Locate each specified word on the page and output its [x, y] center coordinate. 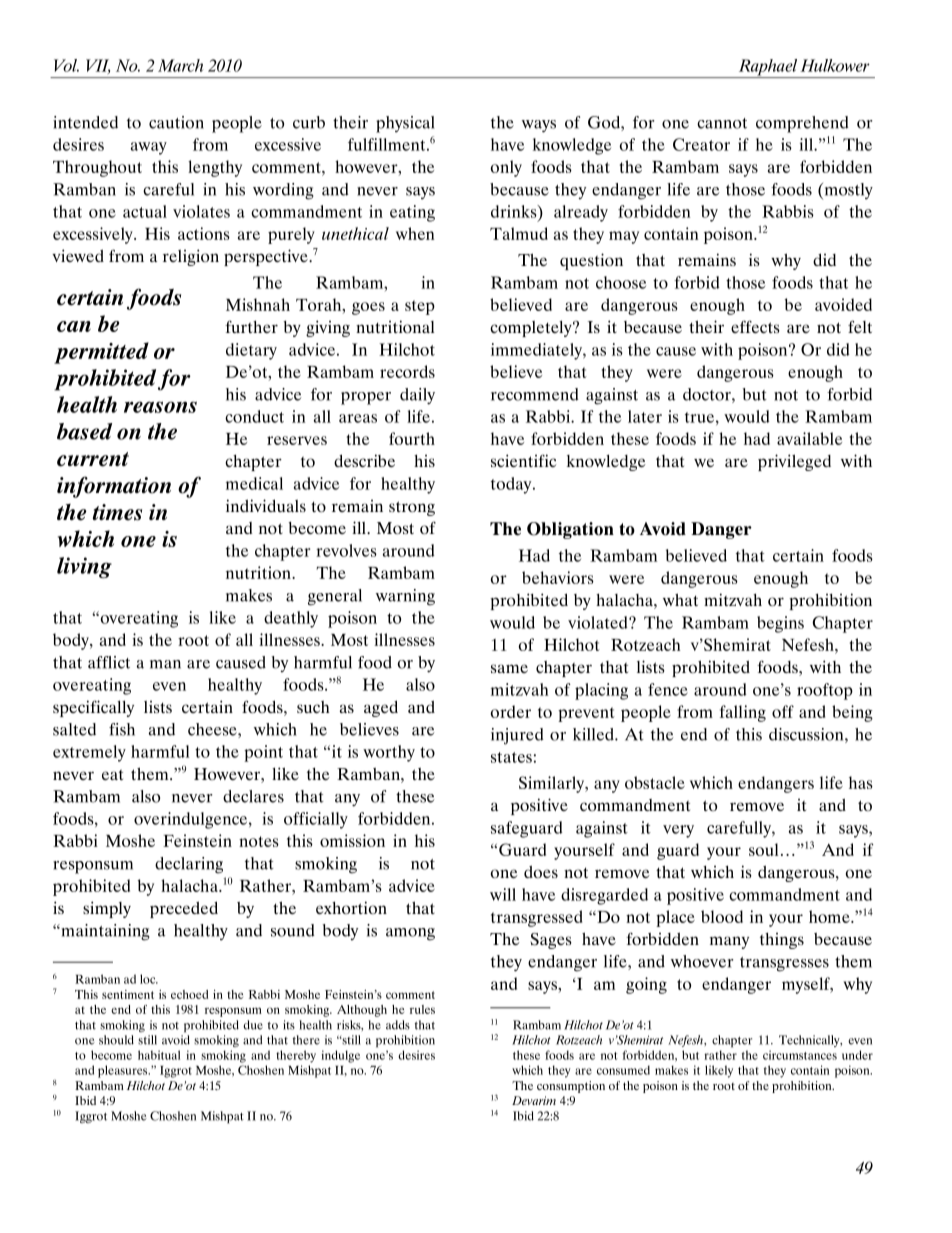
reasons [160, 407]
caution [176, 122]
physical [405, 124]
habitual [159, 1055]
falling [743, 713]
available [809, 438]
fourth [412, 438]
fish [122, 729]
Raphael [767, 68]
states [511, 757]
